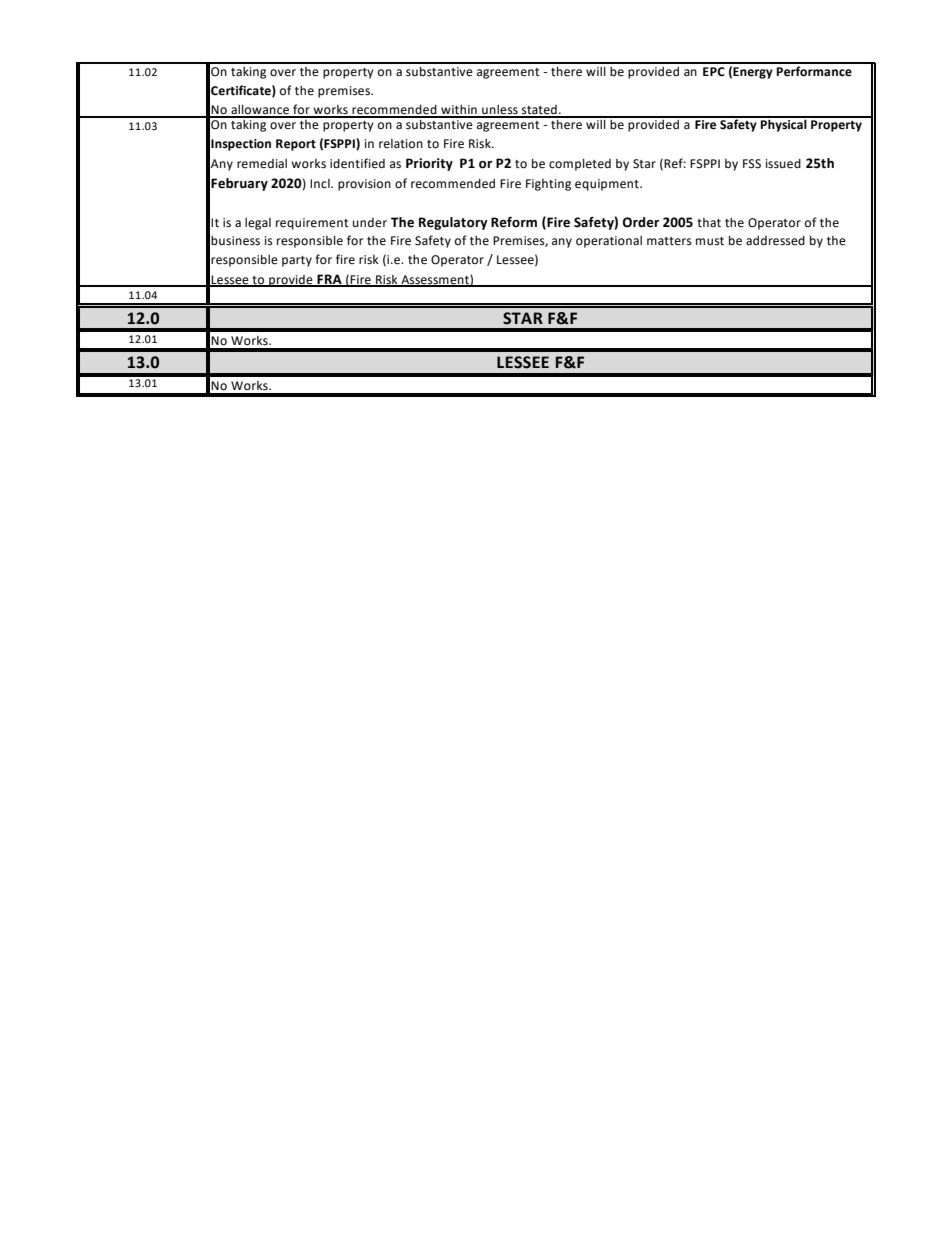 This screenshot has width=952, height=1233. What do you see at coordinates (609, 242) in the screenshot?
I see `operational` at bounding box center [609, 242].
